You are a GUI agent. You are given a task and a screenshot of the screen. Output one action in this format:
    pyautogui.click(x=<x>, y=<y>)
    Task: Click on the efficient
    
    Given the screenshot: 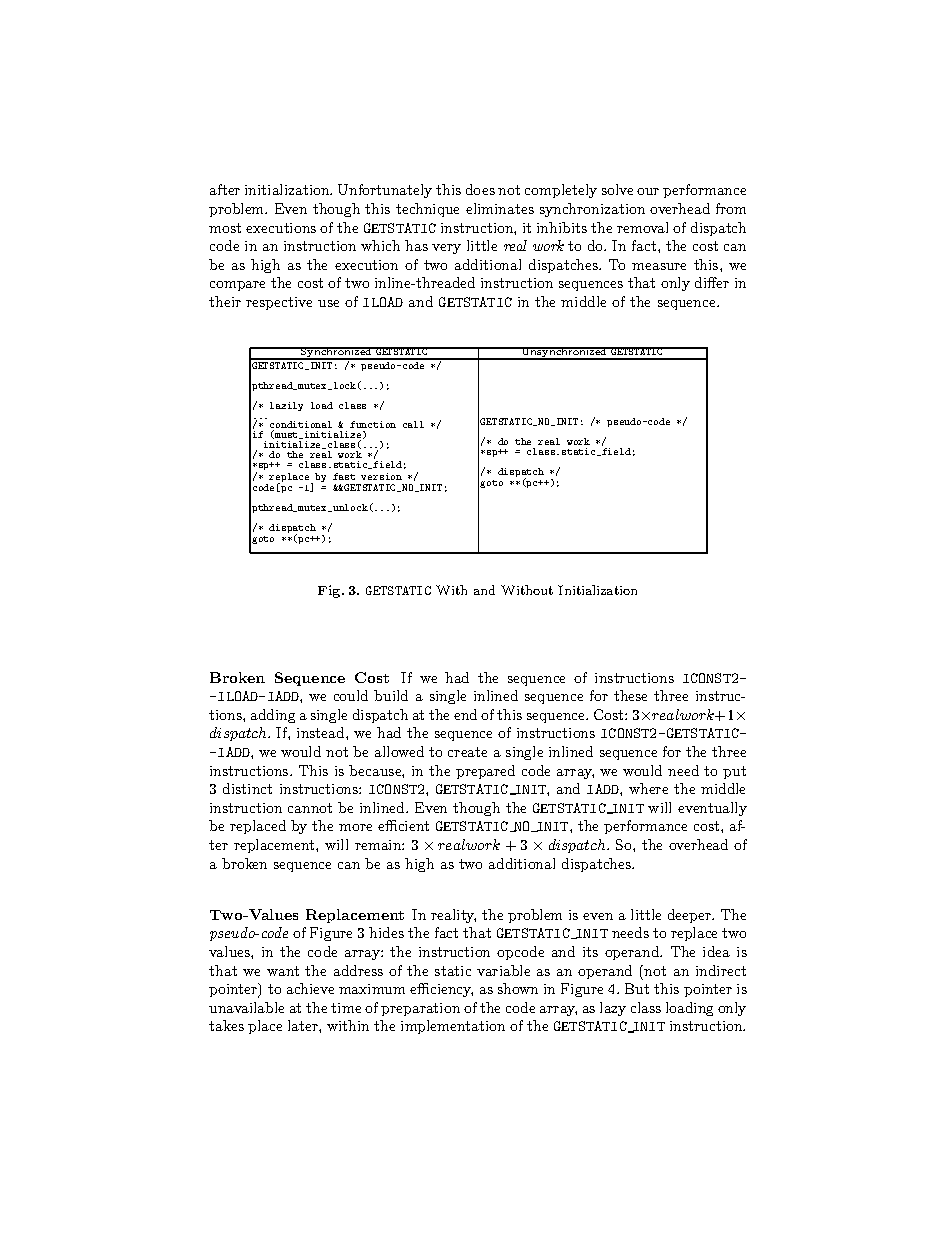 What is the action you would take?
    pyautogui.click(x=403, y=825)
